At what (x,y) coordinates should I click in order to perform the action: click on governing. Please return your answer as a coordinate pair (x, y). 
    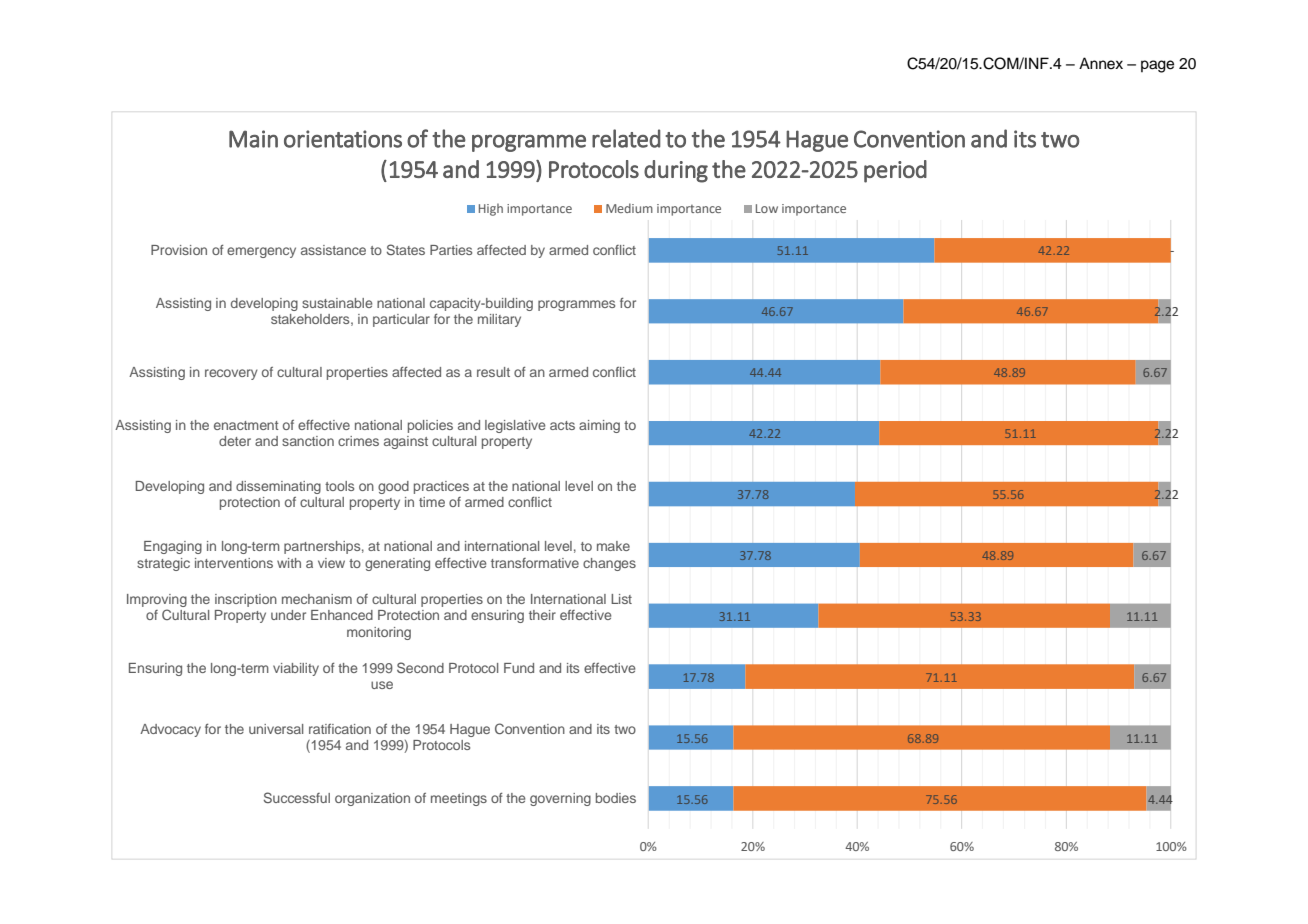
    Looking at the image, I should click on (560, 799).
